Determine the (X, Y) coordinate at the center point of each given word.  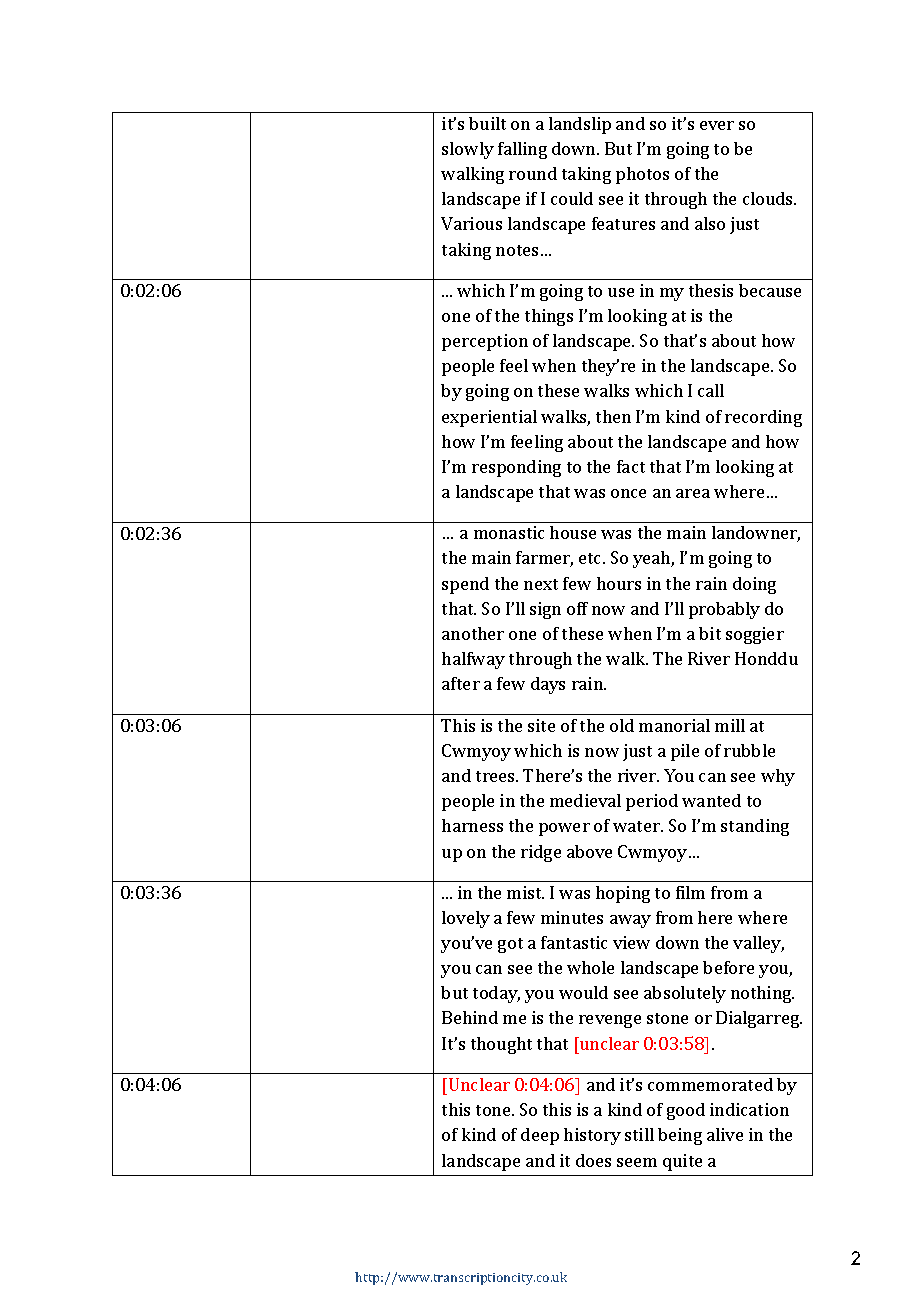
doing (754, 585)
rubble (749, 750)
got (510, 945)
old (622, 725)
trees (496, 776)
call (711, 390)
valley (758, 944)
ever (717, 125)
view (631, 942)
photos (642, 175)
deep (540, 1136)
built (487, 123)
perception (485, 342)
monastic (509, 532)
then (613, 416)
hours (619, 583)
